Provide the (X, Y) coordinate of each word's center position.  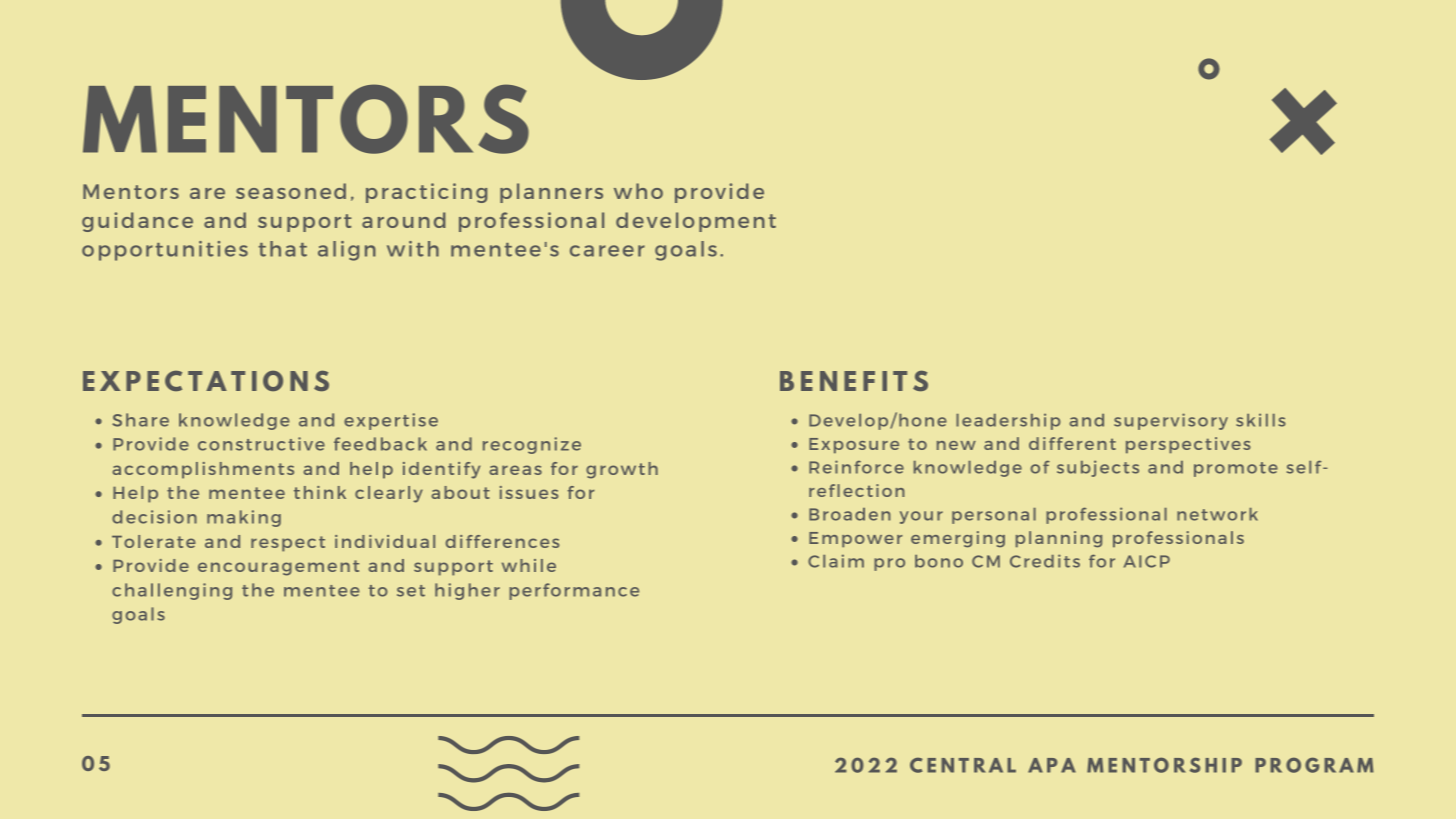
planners (551, 193)
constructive (261, 444)
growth (622, 470)
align (347, 251)
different (1072, 443)
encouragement (278, 568)
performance (574, 591)
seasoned (291, 191)
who (638, 191)
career (607, 251)
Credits (1045, 561)
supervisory (1171, 421)
